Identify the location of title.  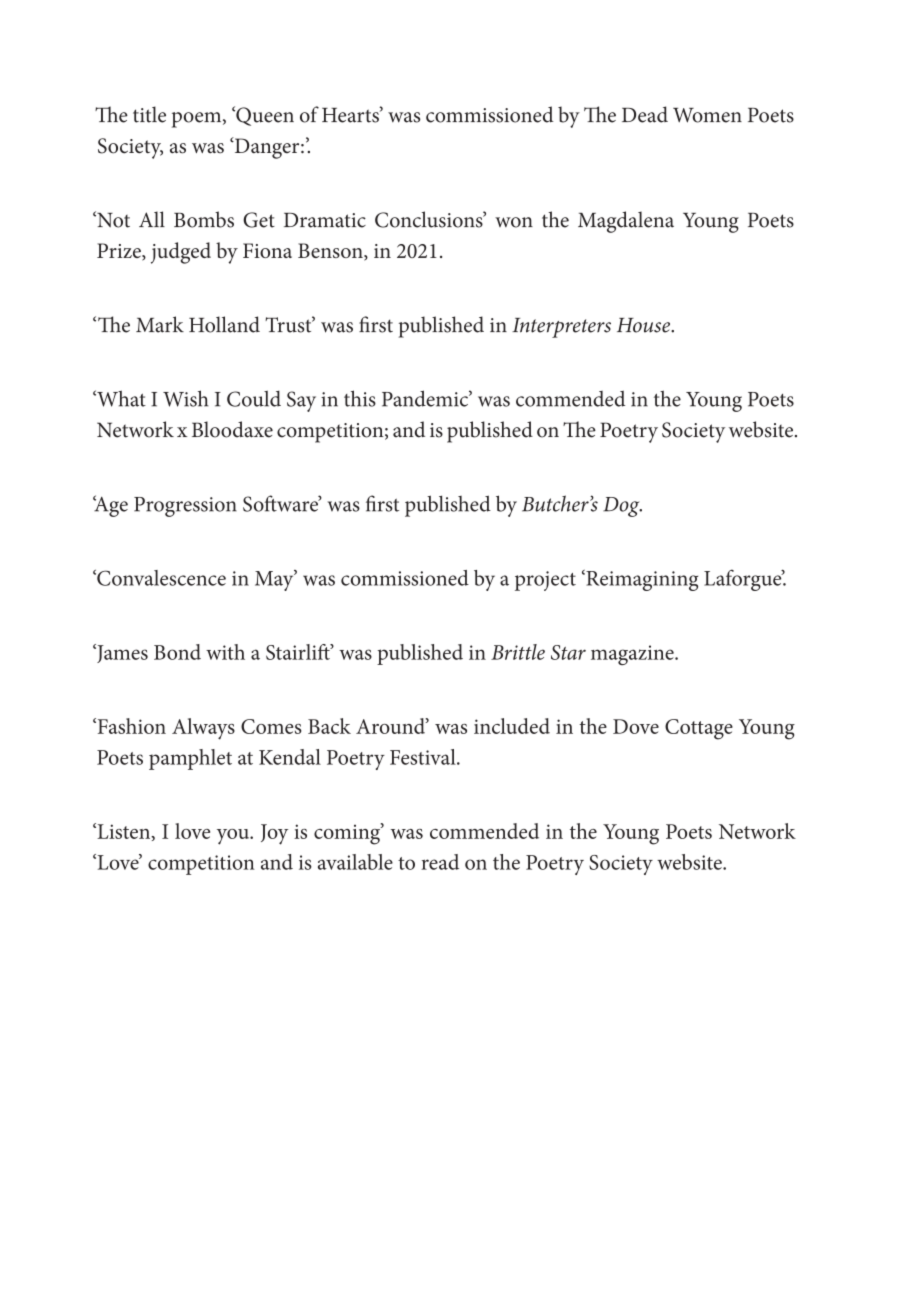
(149, 114).
